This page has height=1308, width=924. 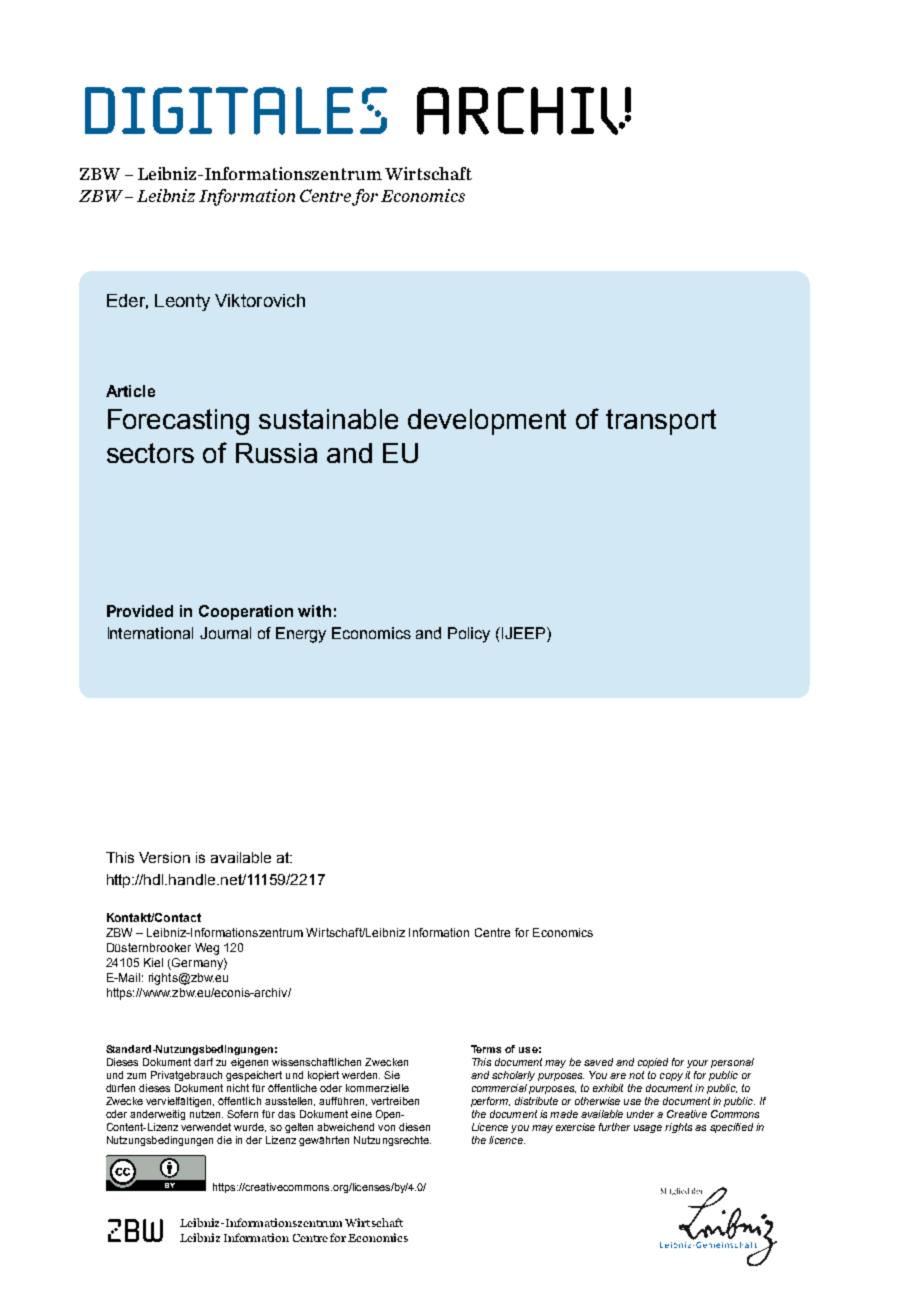 I want to click on transport, so click(x=661, y=422).
